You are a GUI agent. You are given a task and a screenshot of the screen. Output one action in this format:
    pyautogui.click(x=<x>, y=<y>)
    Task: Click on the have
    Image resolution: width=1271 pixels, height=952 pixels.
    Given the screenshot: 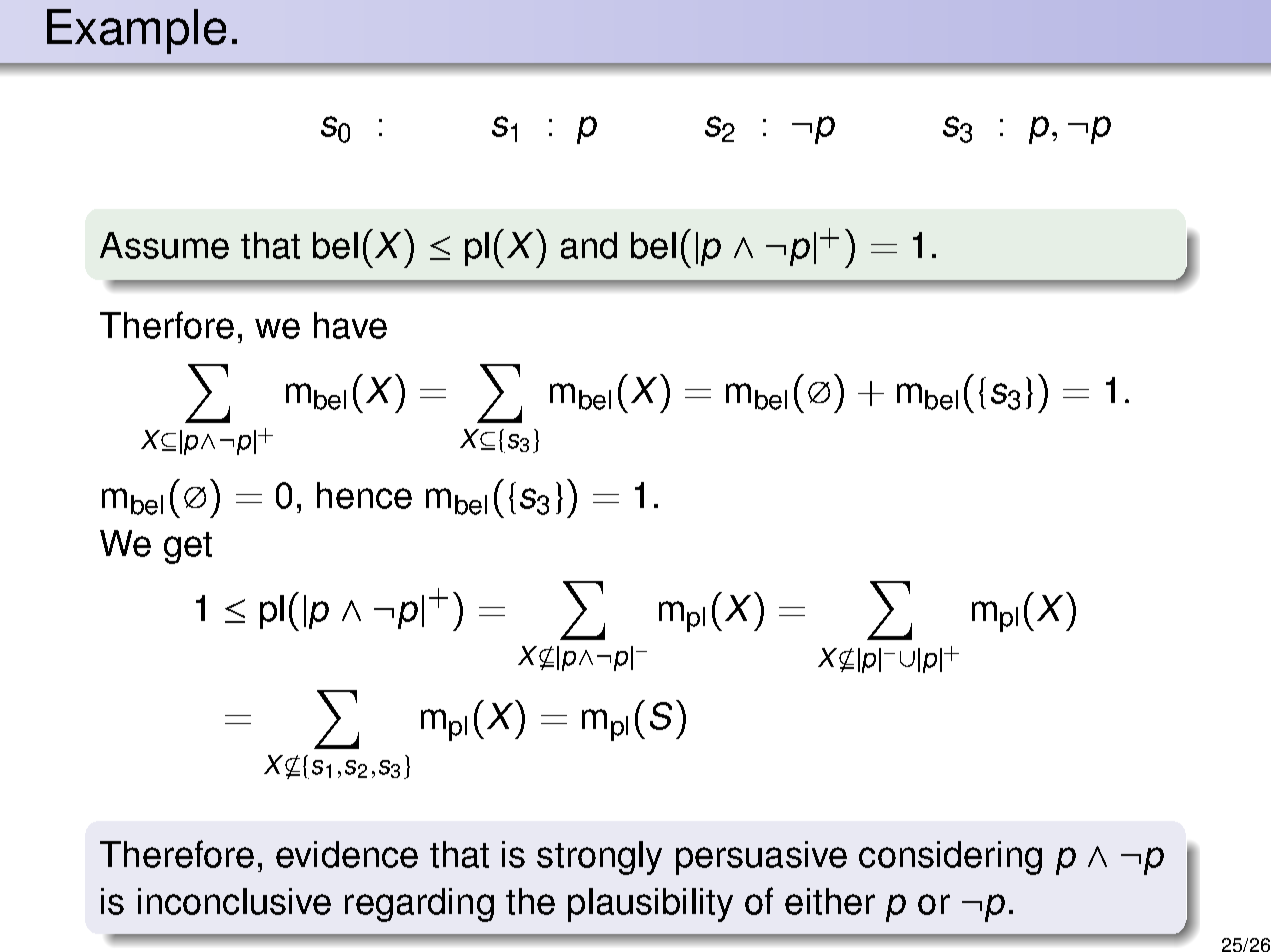 What is the action you would take?
    pyautogui.click(x=350, y=325)
